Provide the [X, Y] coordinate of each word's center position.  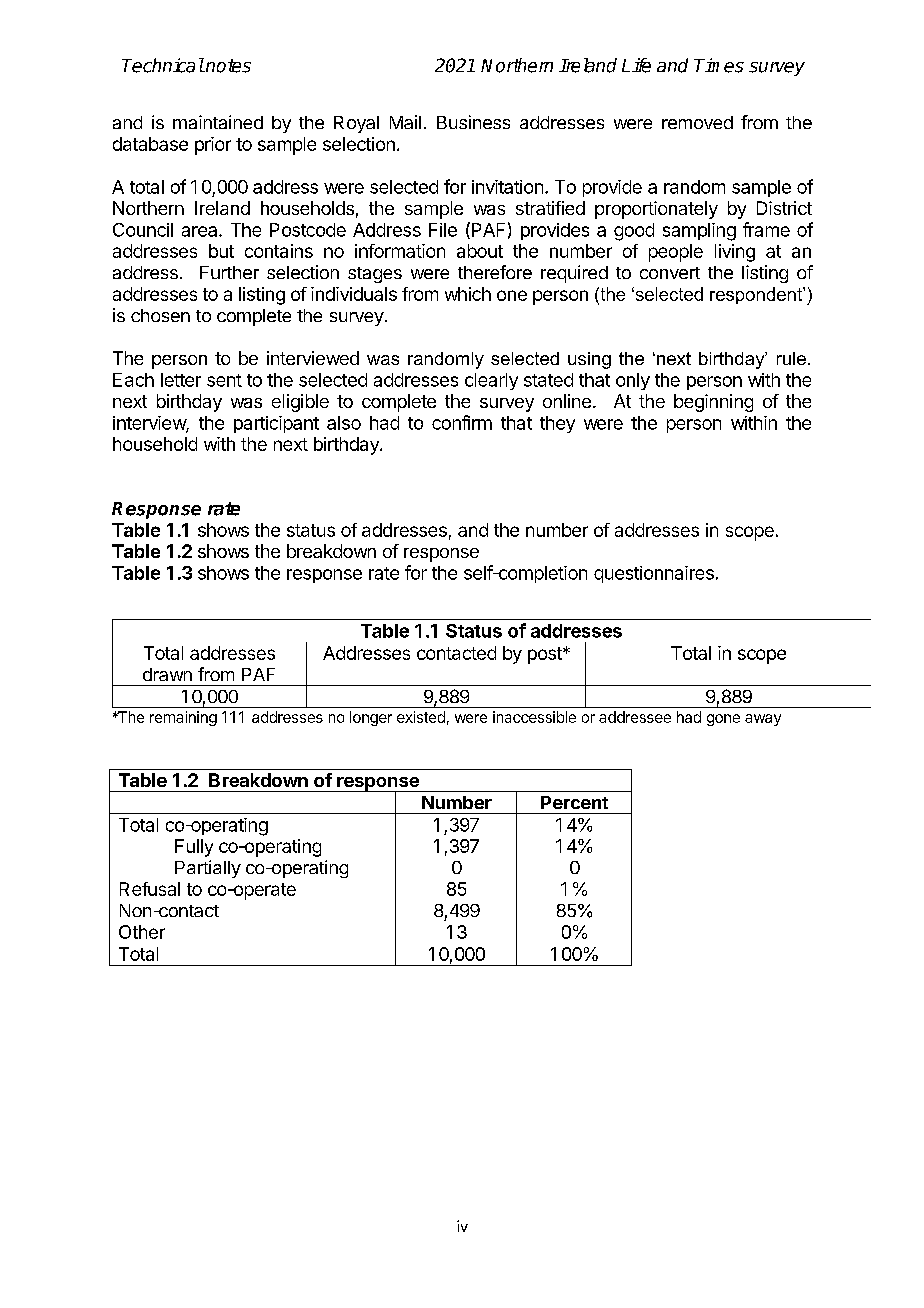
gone [723, 720]
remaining [183, 718]
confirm [462, 422]
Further [229, 272]
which [468, 294]
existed [421, 717]
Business [473, 122]
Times [719, 65]
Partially [208, 869]
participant [276, 424]
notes [227, 66]
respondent [757, 295]
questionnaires [654, 574]
